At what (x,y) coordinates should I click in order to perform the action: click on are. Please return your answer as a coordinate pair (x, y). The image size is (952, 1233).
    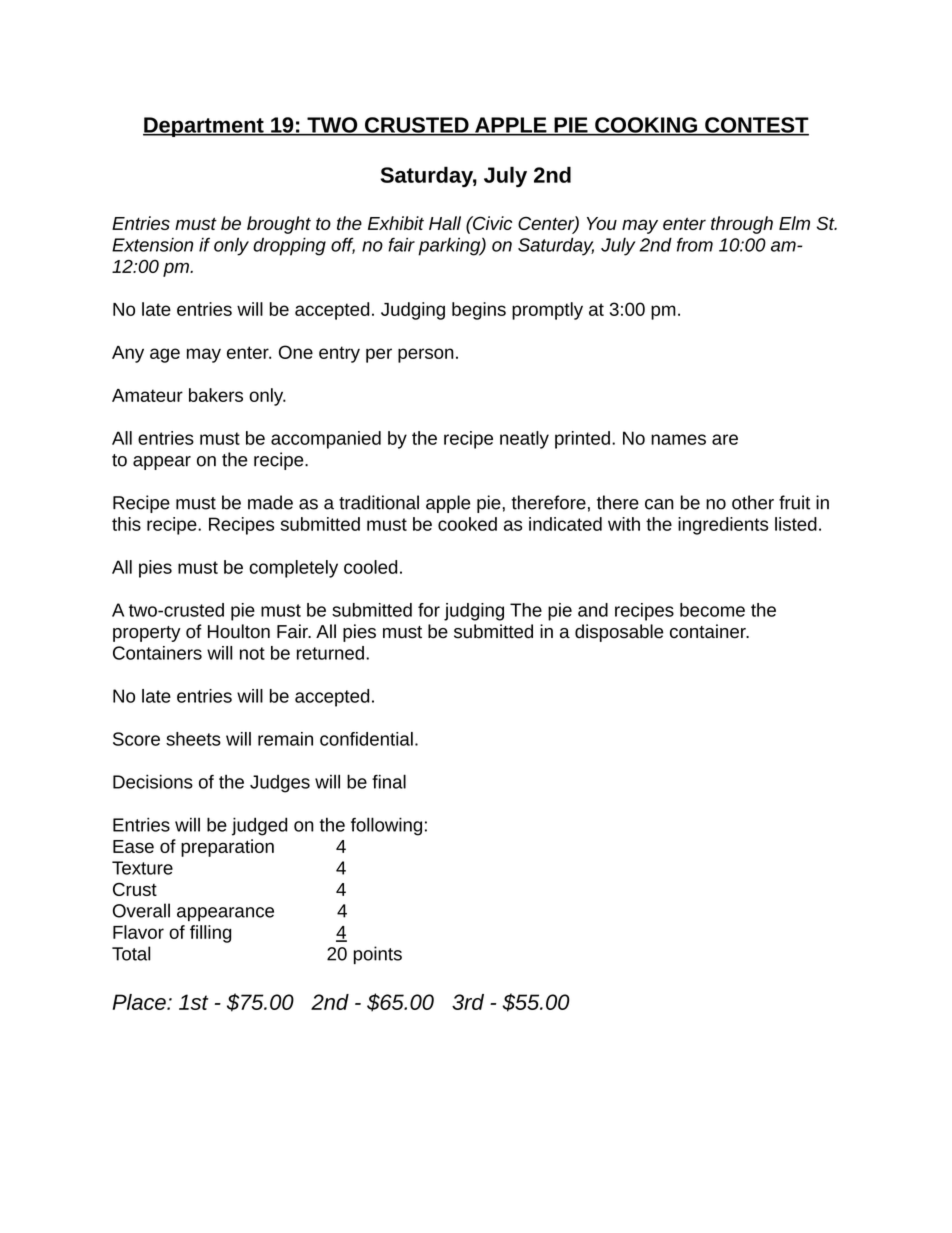
    Looking at the image, I should click on (725, 439).
